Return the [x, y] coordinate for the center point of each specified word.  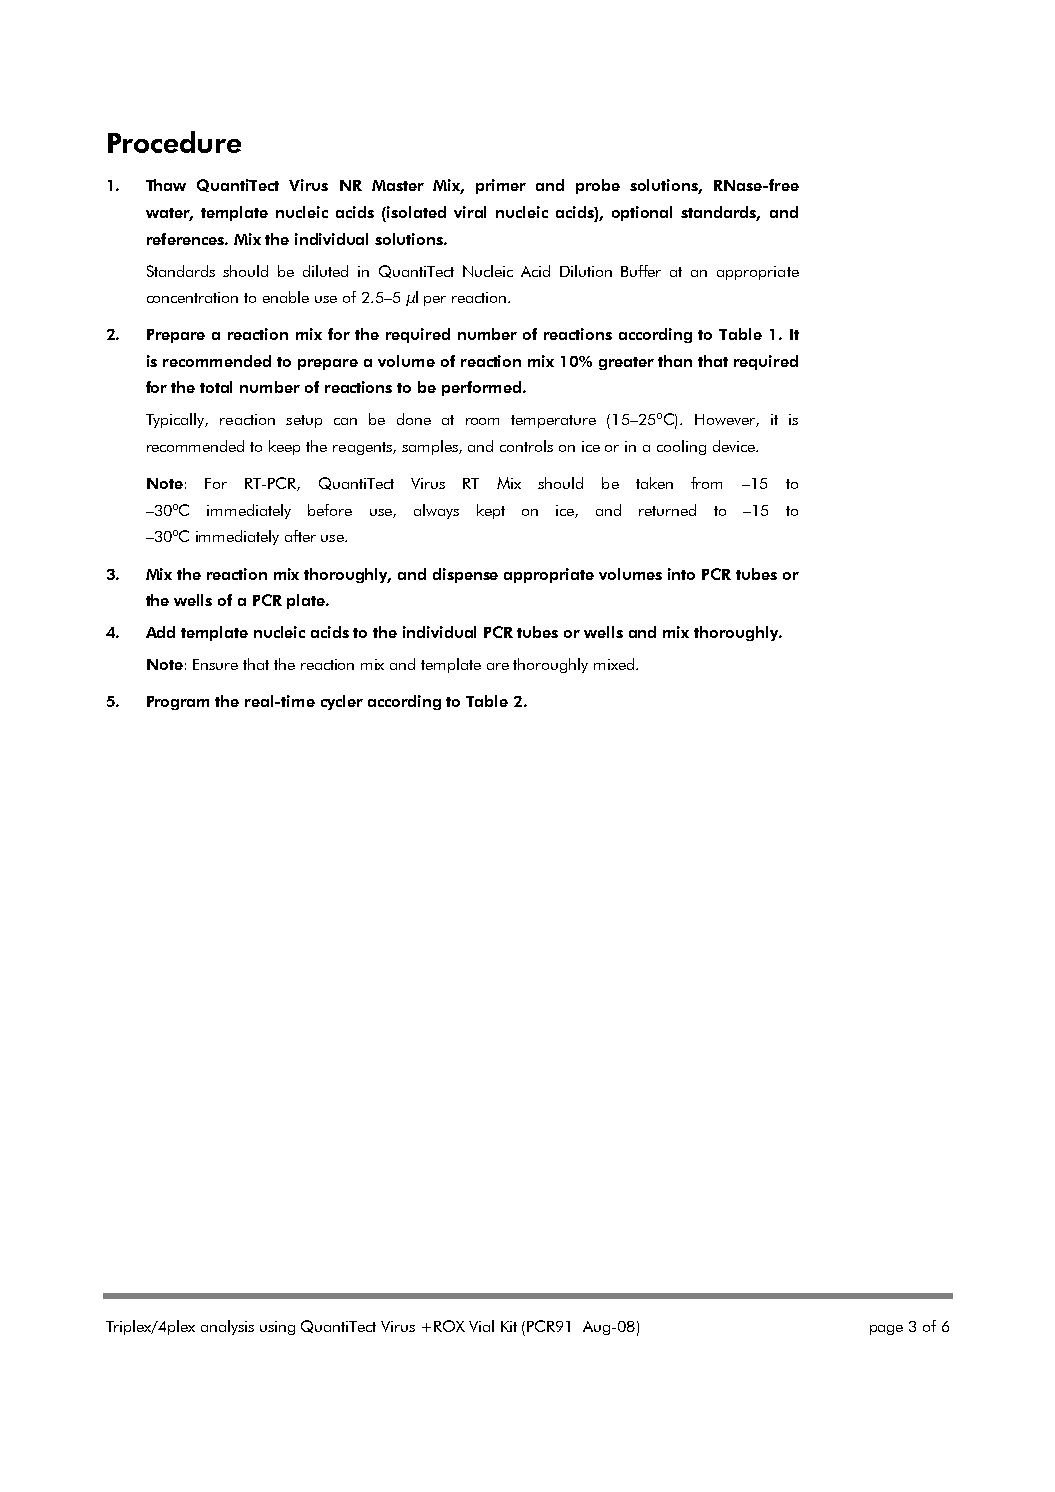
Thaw [166, 185]
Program [178, 703]
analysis [227, 1327]
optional [642, 213]
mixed [614, 664]
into [681, 574]
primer [501, 186]
